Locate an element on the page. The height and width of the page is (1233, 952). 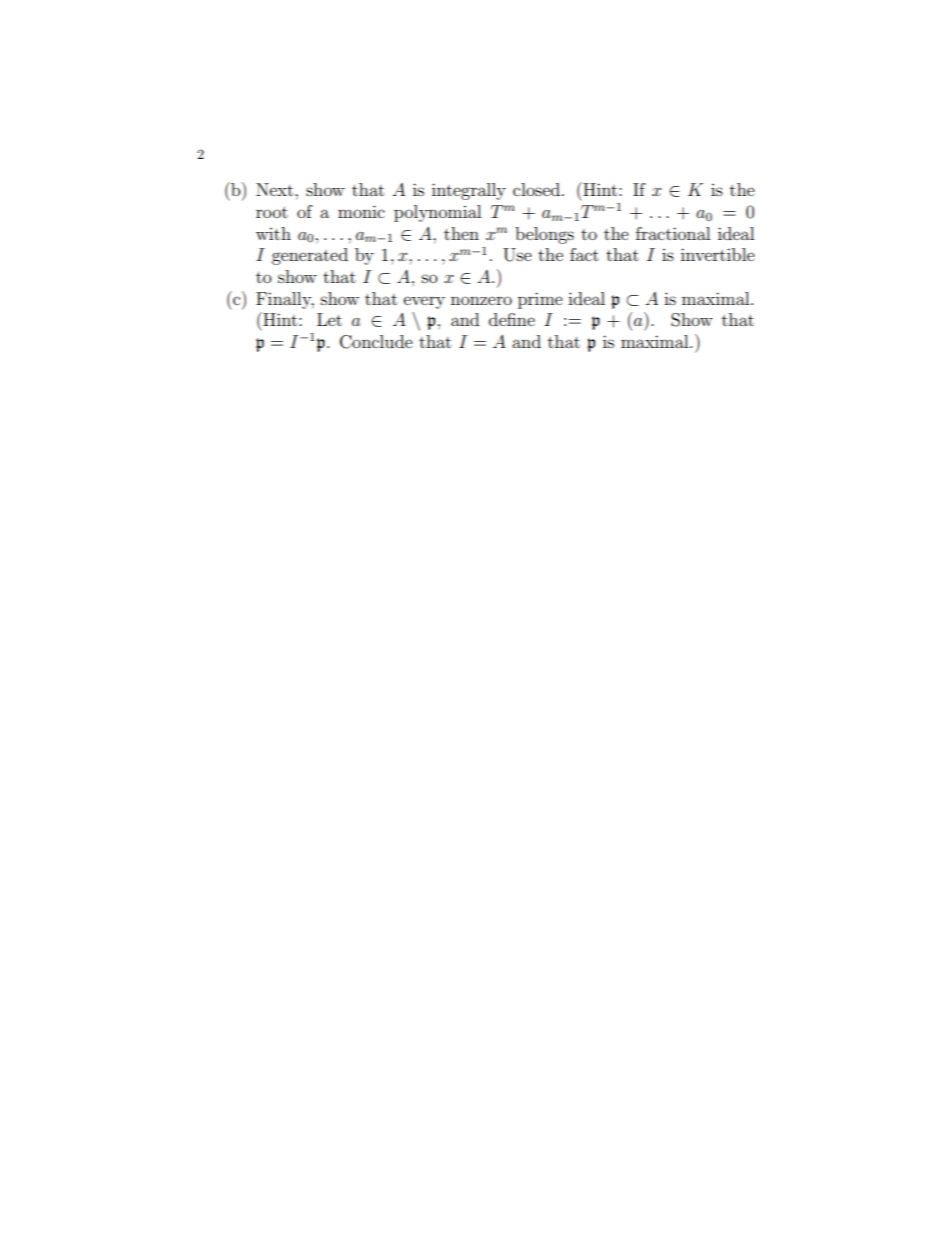
invertible is located at coordinates (718, 254).
